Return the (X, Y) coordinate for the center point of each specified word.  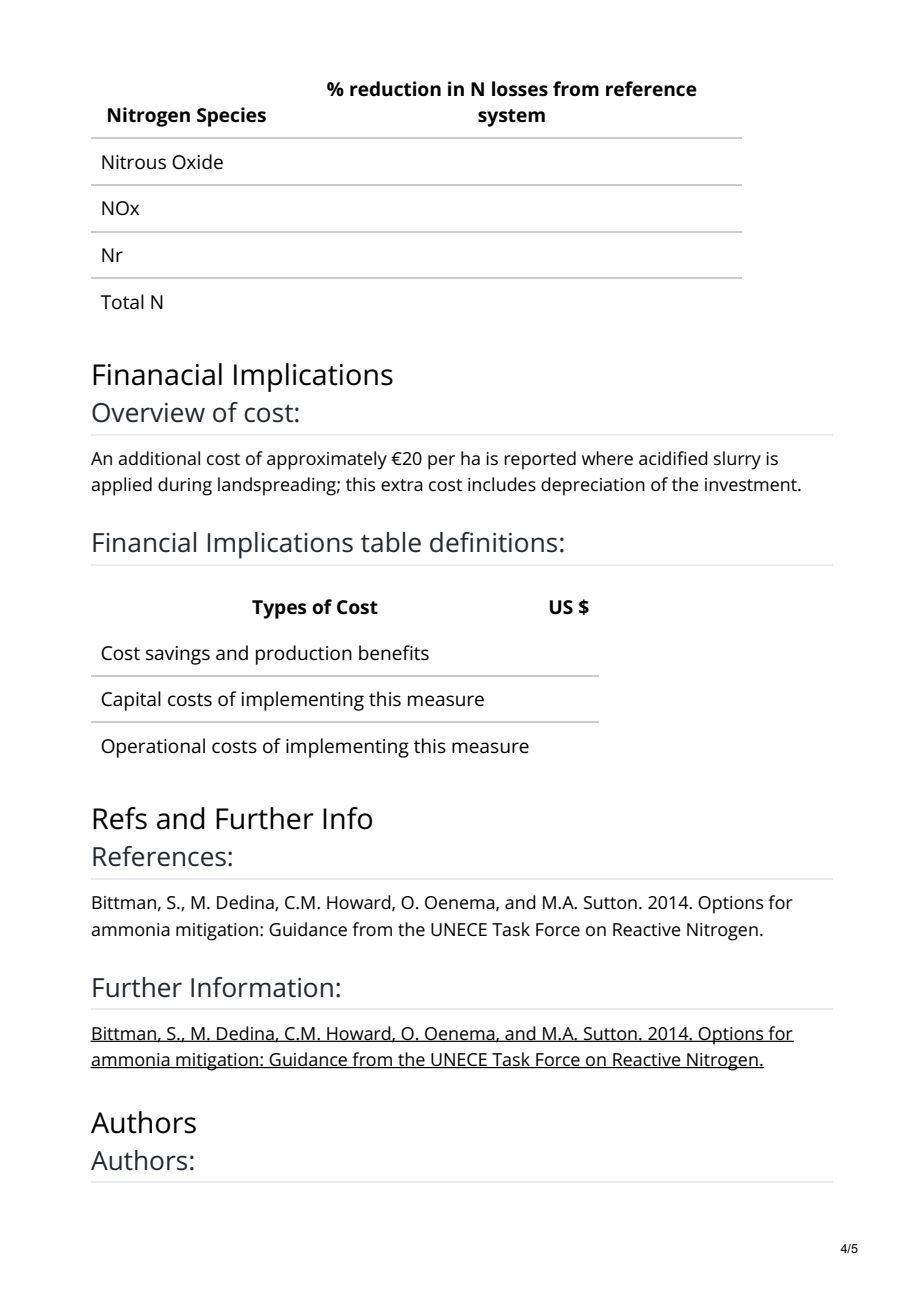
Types (279, 609)
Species (231, 117)
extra (402, 485)
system (511, 118)
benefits (394, 653)
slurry (737, 460)
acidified (673, 458)
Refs (120, 818)
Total (122, 302)
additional (159, 458)
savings (178, 655)
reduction (395, 89)
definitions (493, 542)
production (304, 655)
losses (520, 89)
